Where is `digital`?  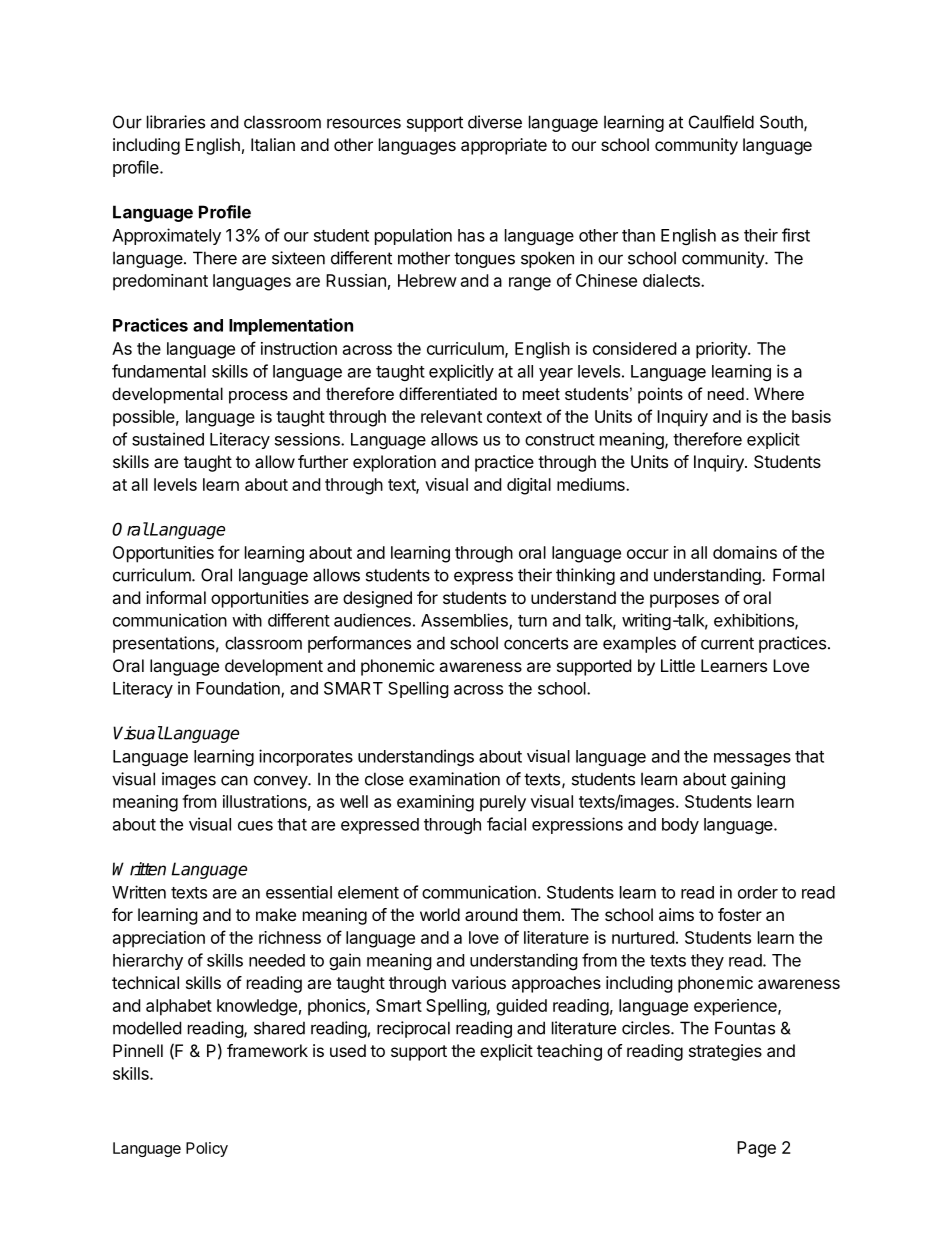 digital is located at coordinates (529, 486).
